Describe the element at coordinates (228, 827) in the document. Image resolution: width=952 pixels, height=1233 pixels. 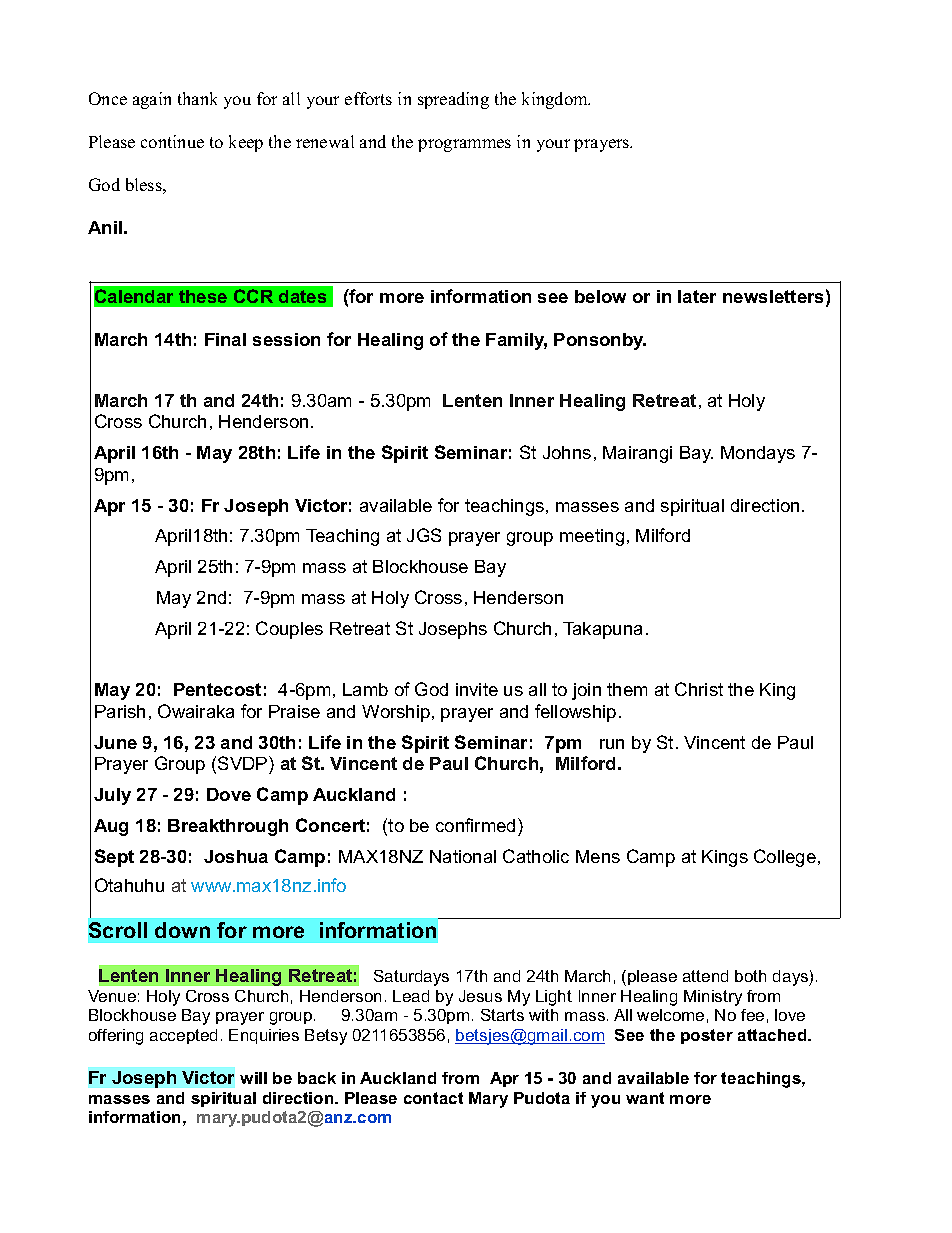
I see `Breakthrough` at that location.
